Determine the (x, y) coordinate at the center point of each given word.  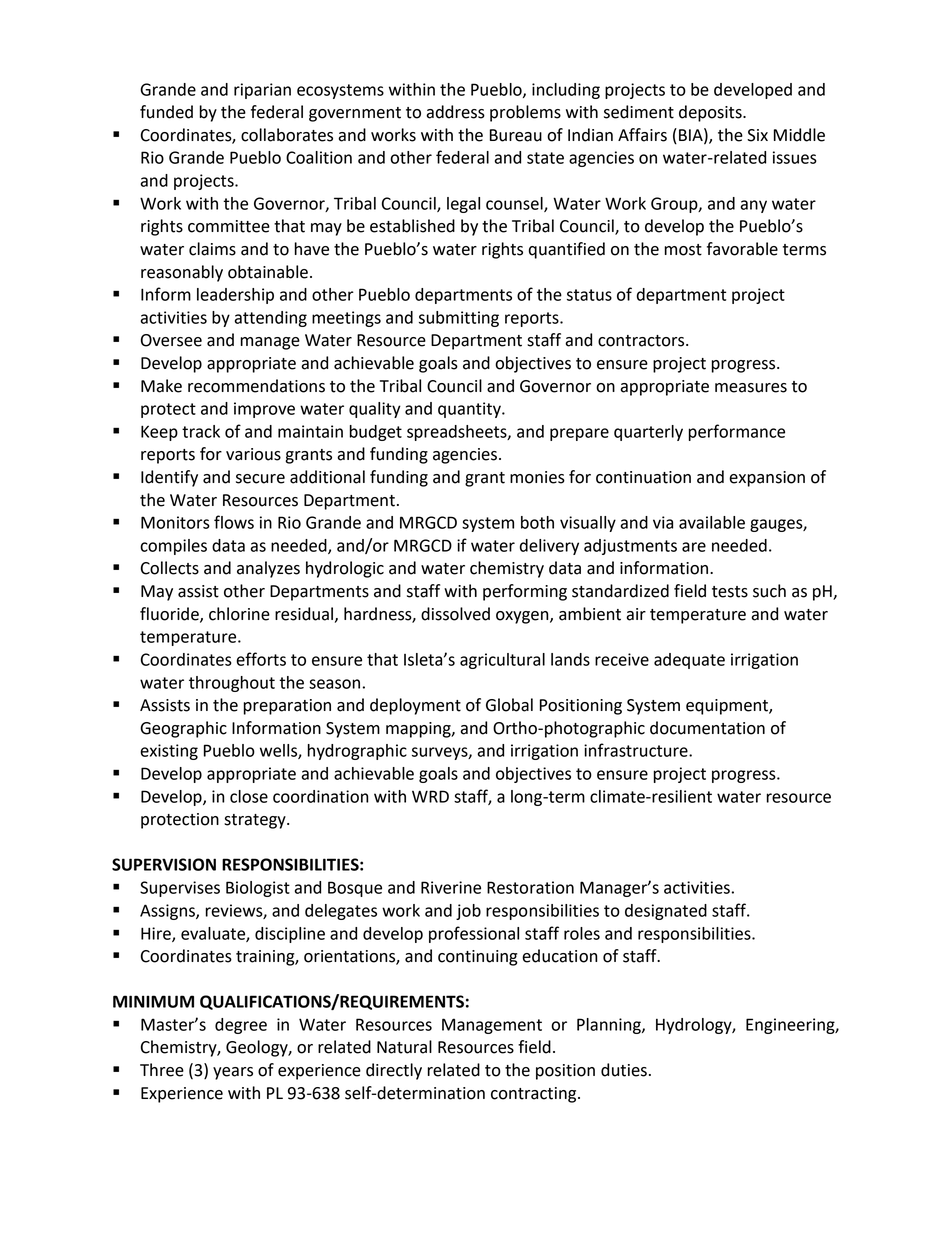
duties (624, 1070)
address (455, 112)
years (233, 1073)
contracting (535, 1095)
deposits (711, 113)
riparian (262, 91)
